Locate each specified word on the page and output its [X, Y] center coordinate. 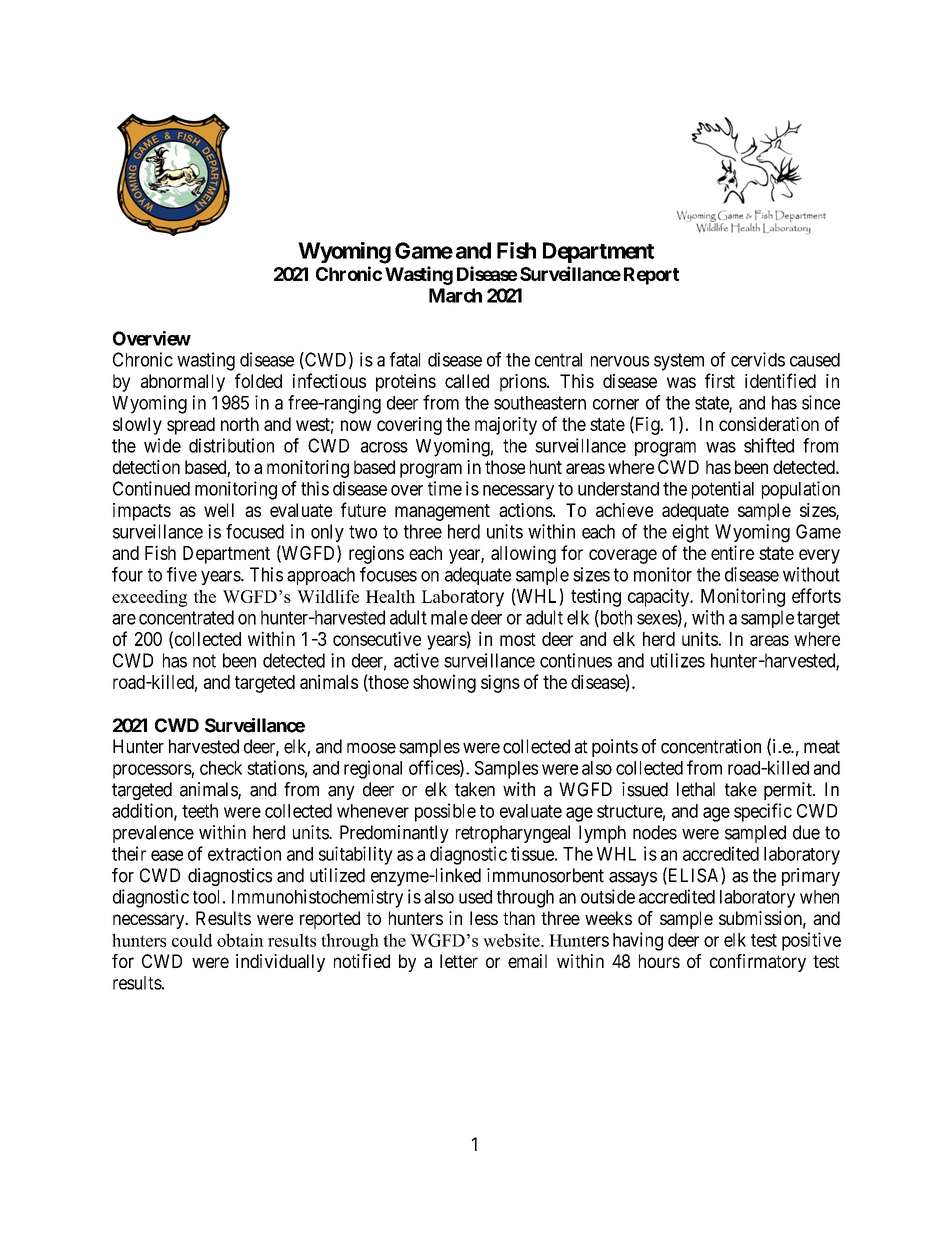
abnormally [183, 383]
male [449, 617]
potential [723, 490]
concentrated [186, 617]
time [445, 488]
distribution [231, 445]
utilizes [678, 660]
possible [445, 812]
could [192, 940]
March [455, 295]
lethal [696, 789]
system [679, 362]
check [221, 768]
